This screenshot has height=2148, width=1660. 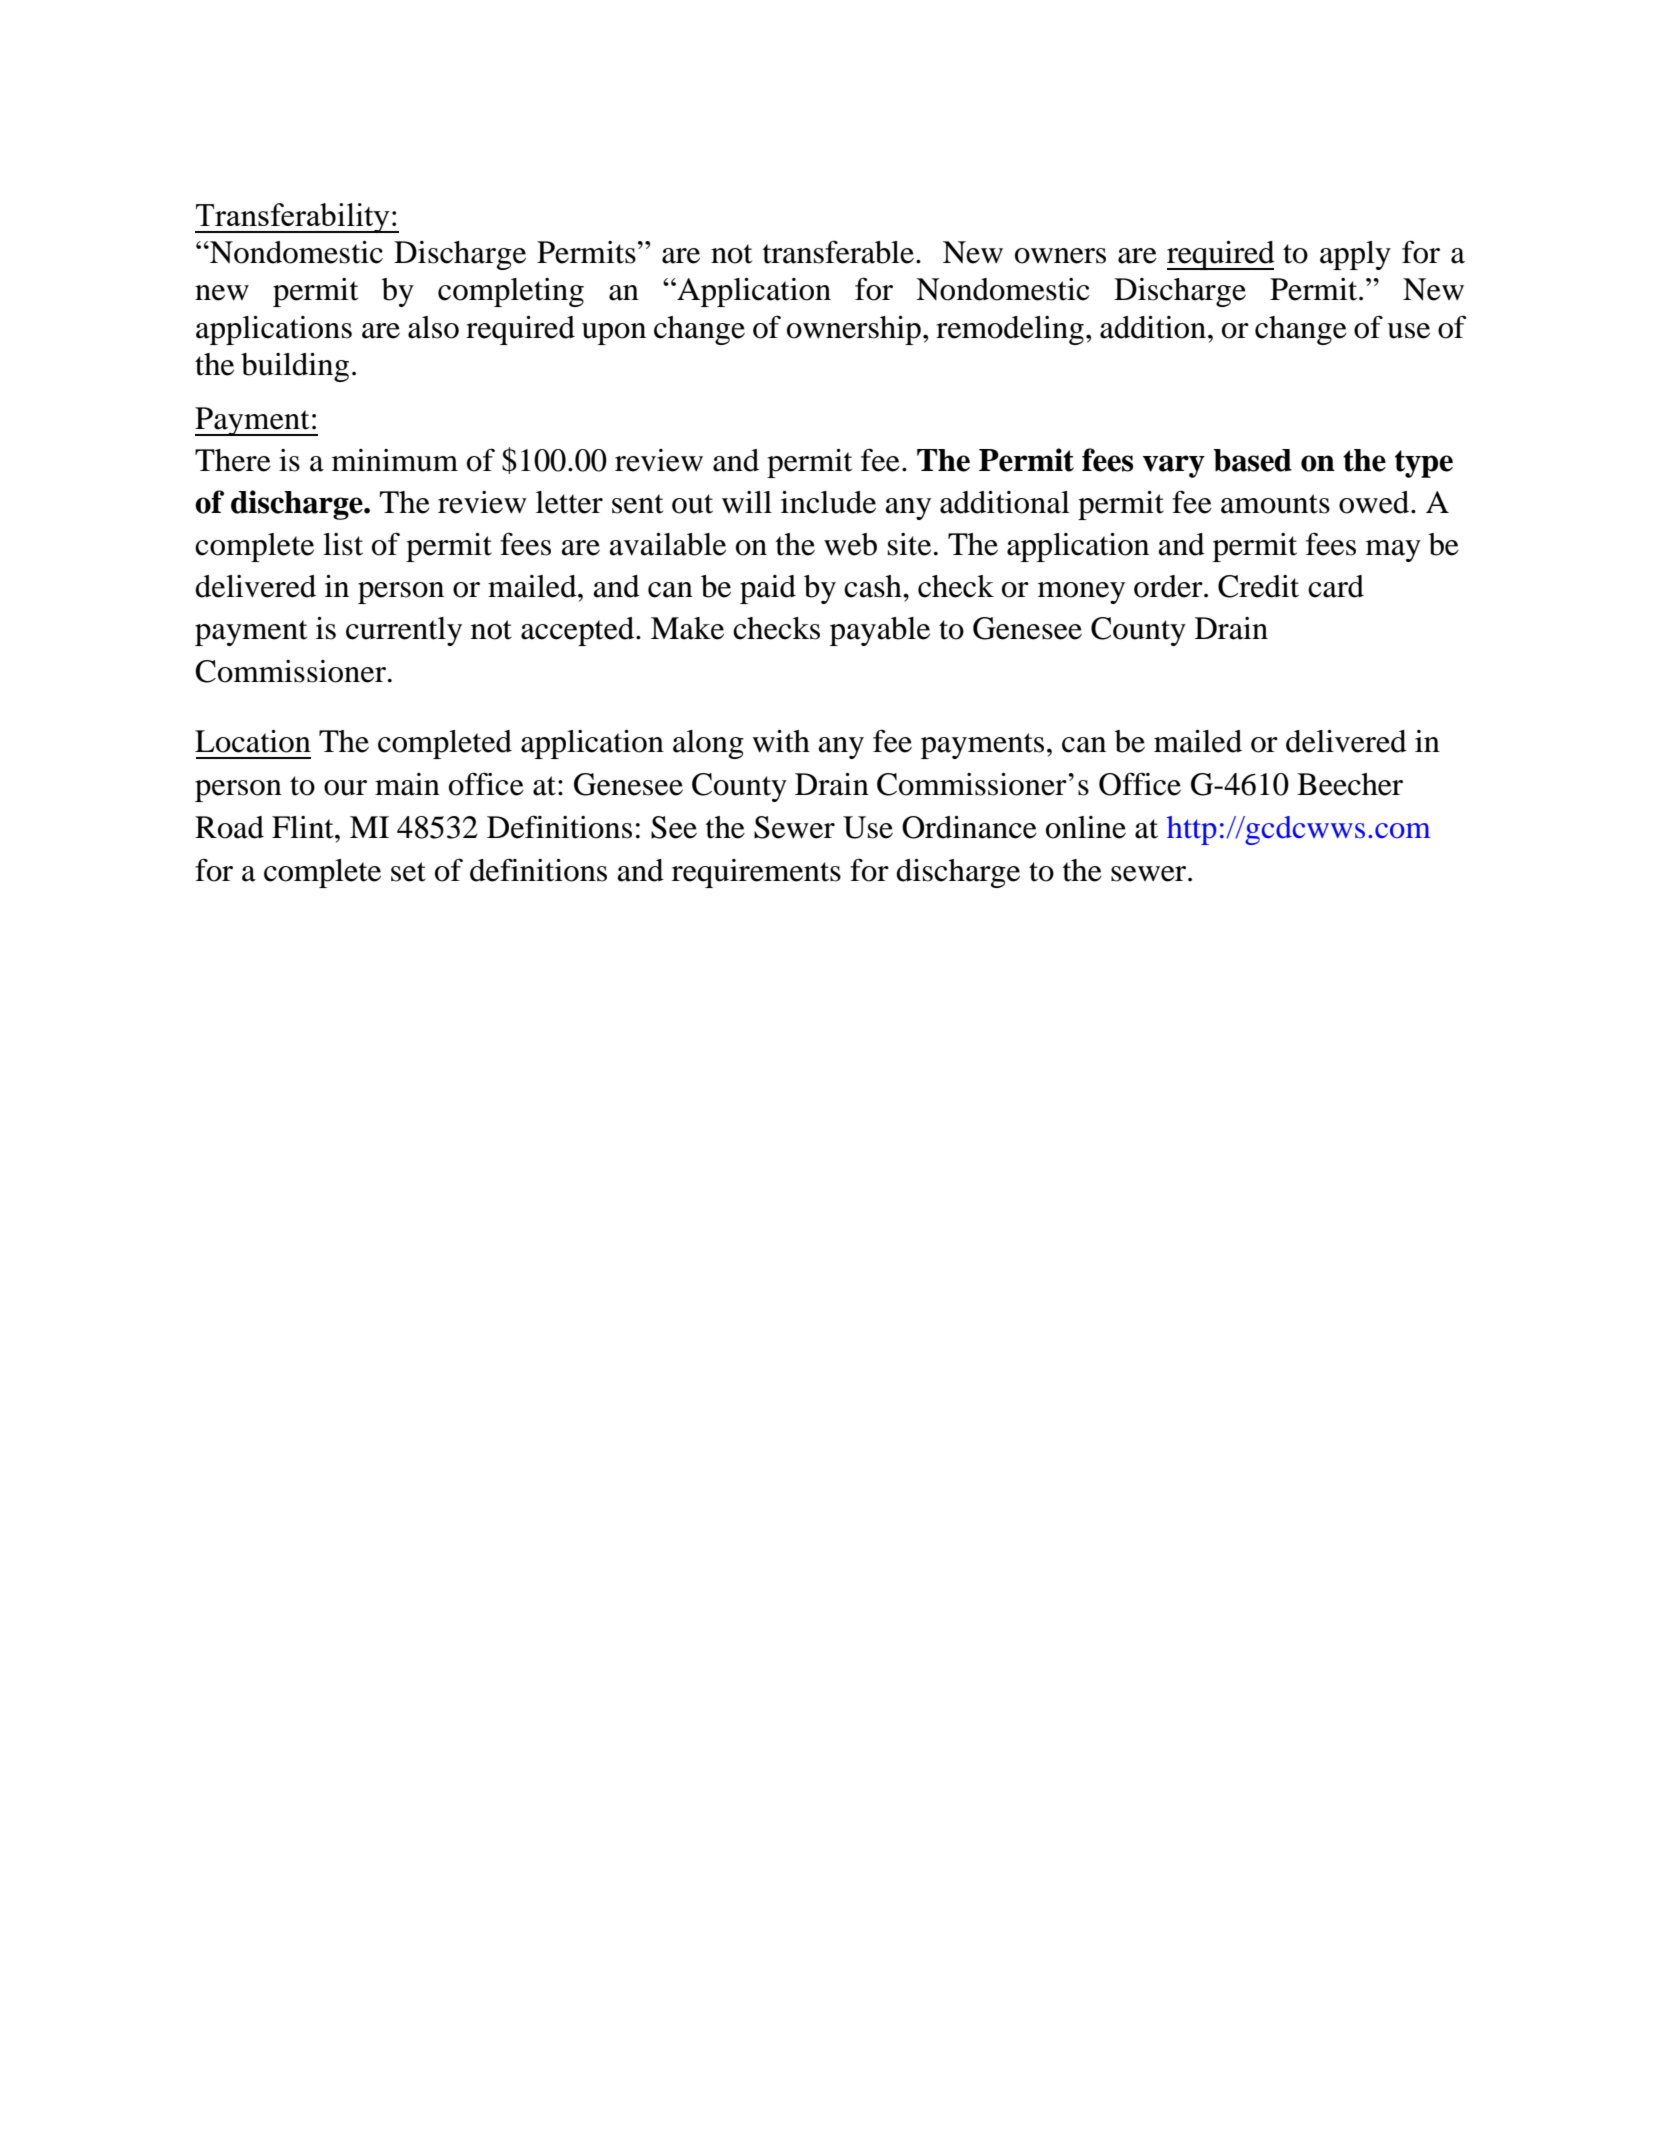 What do you see at coordinates (1355, 255) in the screenshot?
I see `apply` at bounding box center [1355, 255].
